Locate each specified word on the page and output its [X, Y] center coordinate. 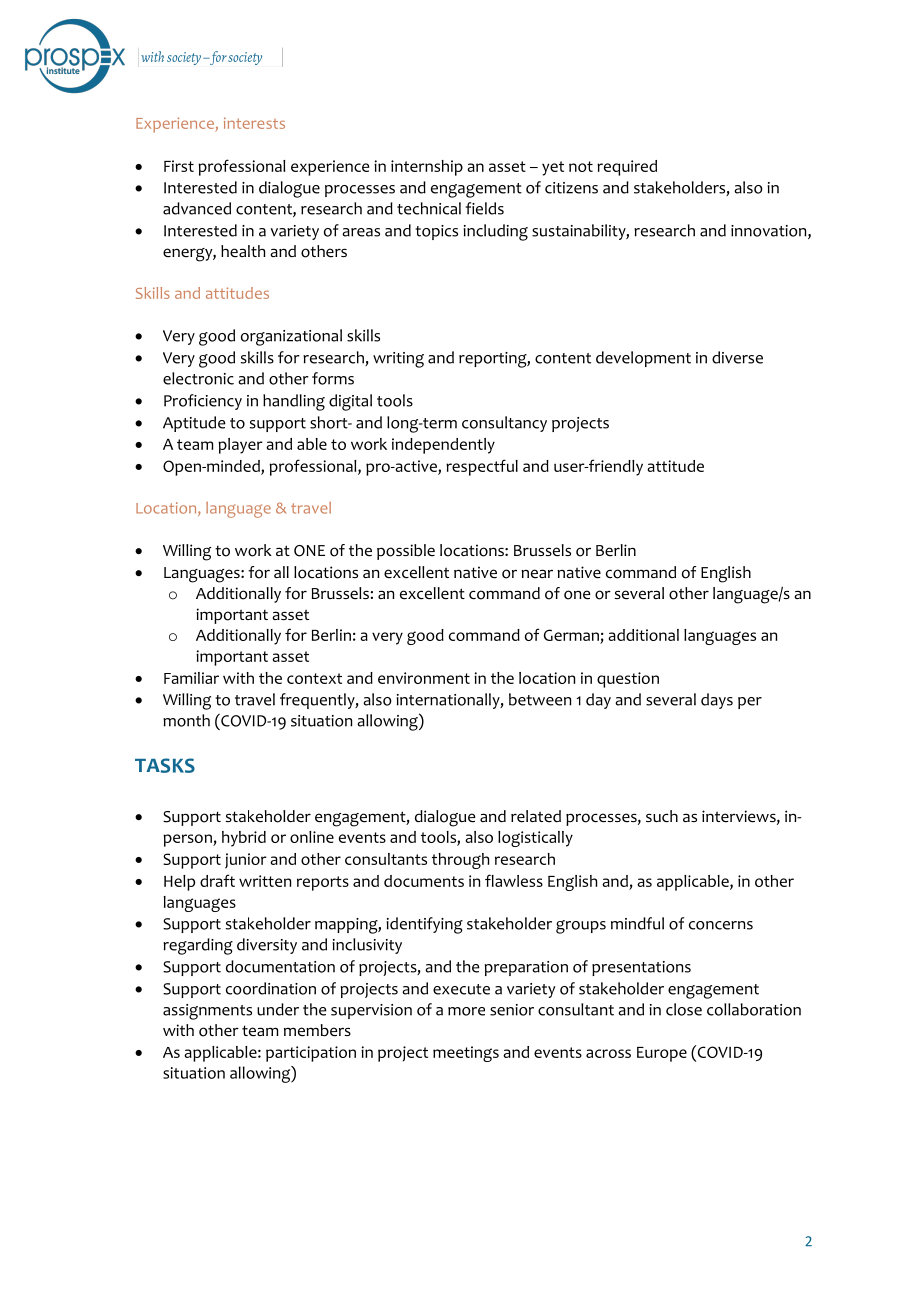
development [643, 359]
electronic [198, 378]
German [571, 635]
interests [254, 123]
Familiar [191, 678]
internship [427, 168]
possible [406, 552]
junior [246, 861]
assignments [207, 1012]
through [460, 861]
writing [398, 360]
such [662, 816]
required [627, 168]
